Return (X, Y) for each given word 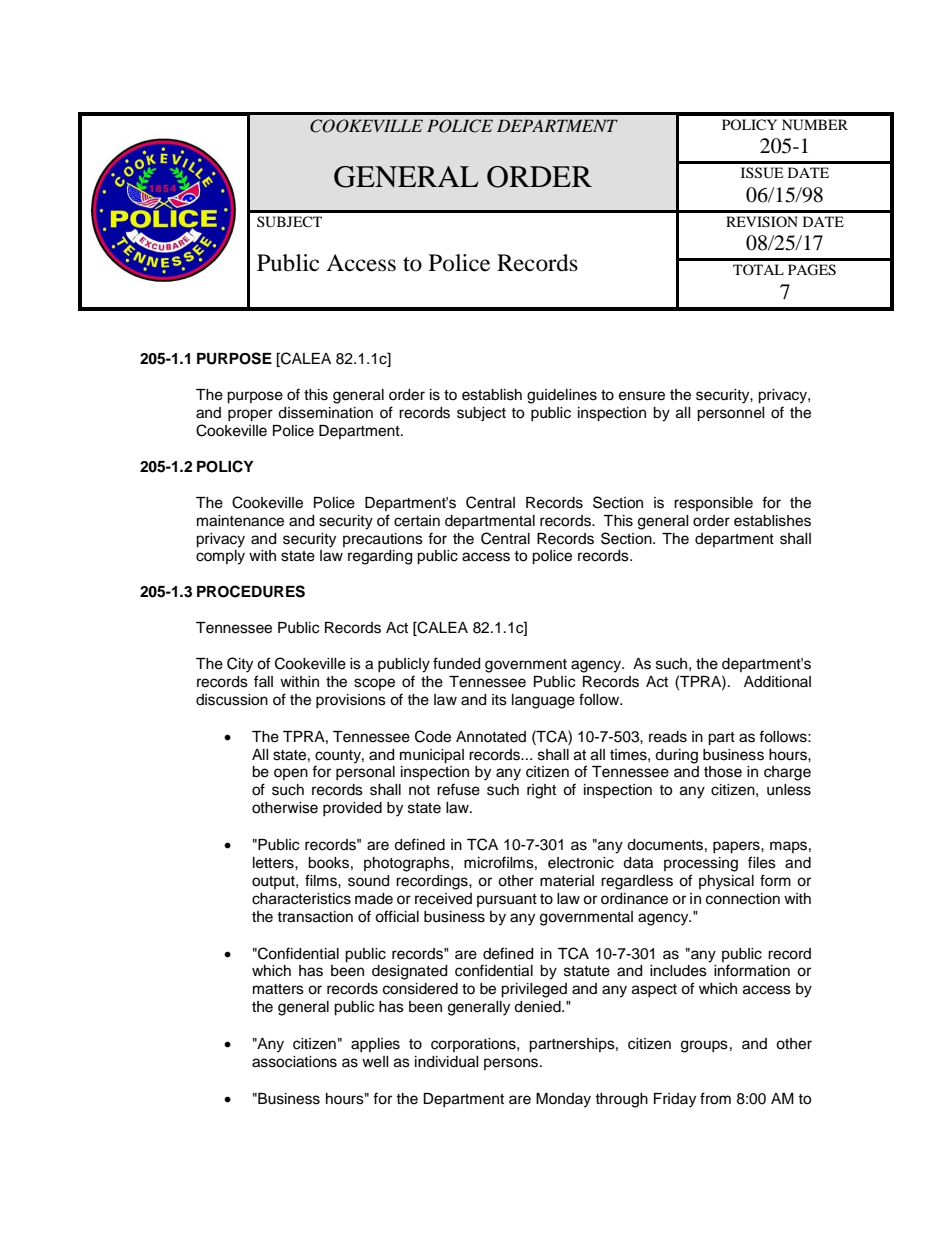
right (541, 791)
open (291, 774)
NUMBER (815, 125)
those (723, 772)
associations (294, 1062)
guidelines (562, 396)
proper (250, 415)
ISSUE (762, 173)
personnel (731, 414)
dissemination (325, 413)
